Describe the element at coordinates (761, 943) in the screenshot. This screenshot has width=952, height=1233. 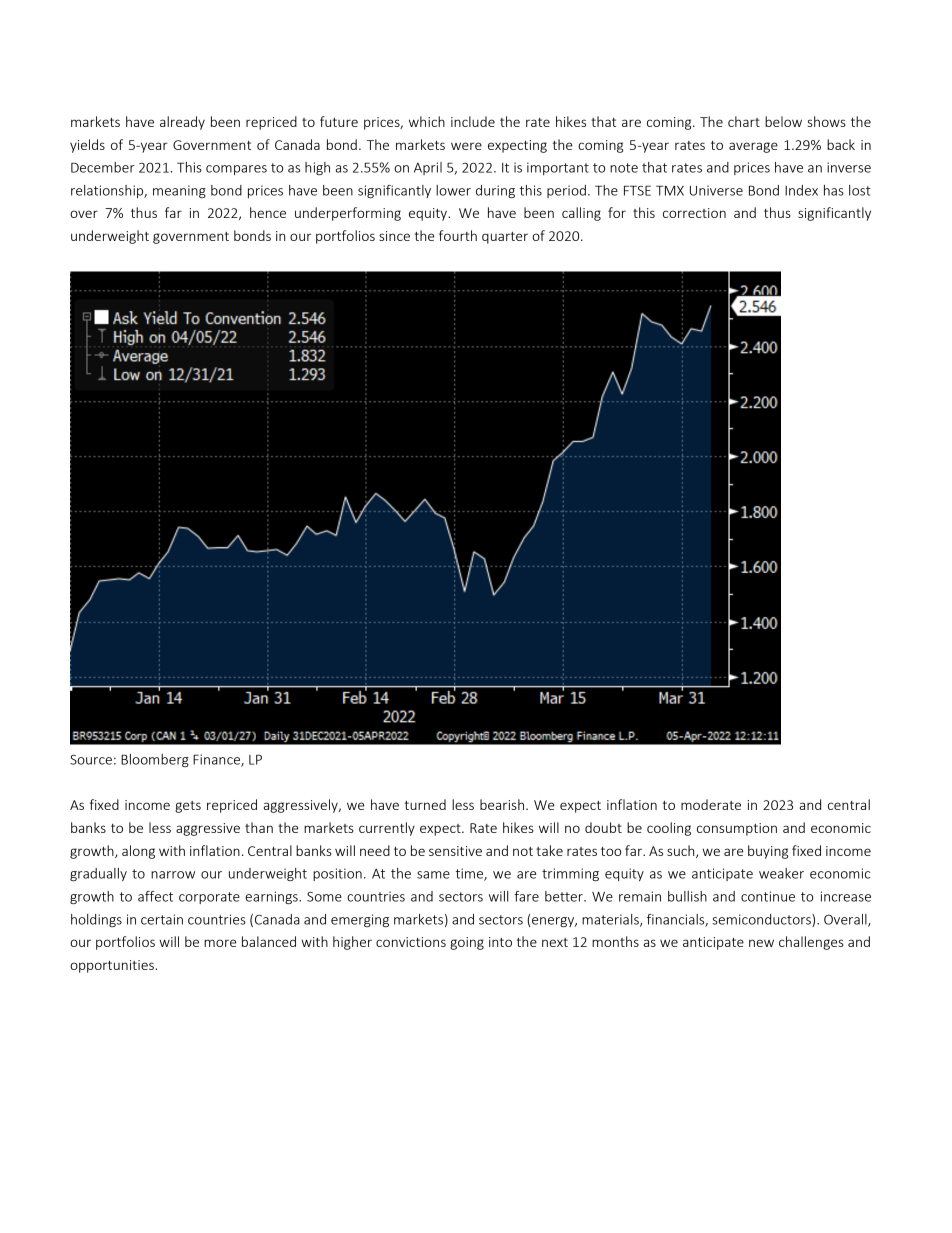
I see `new` at that location.
